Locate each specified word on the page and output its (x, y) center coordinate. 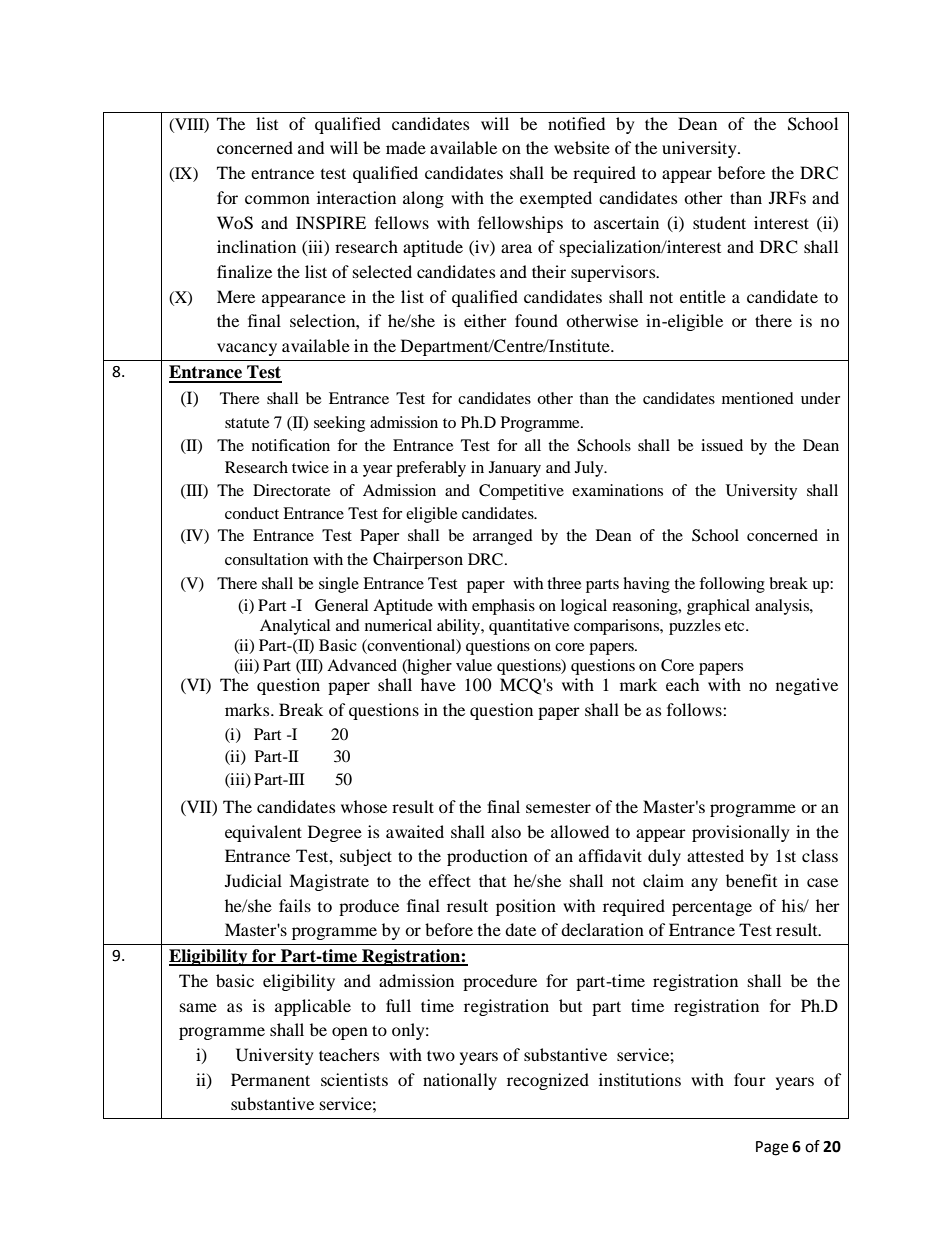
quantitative (529, 627)
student (719, 222)
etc (736, 626)
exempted (556, 199)
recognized (548, 1081)
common (277, 199)
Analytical (295, 627)
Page (772, 1148)
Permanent (270, 1079)
